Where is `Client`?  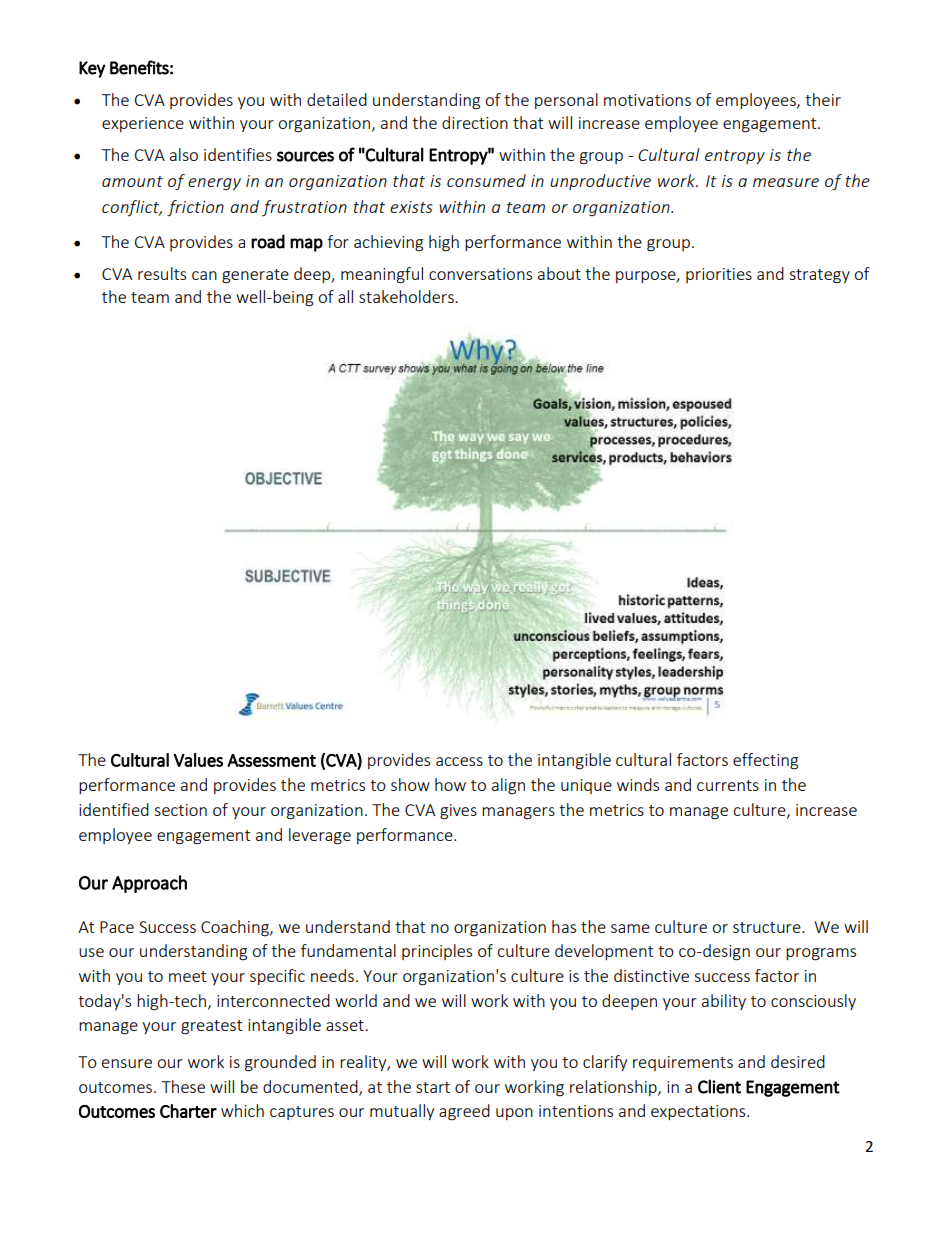 Client is located at coordinates (719, 1086).
